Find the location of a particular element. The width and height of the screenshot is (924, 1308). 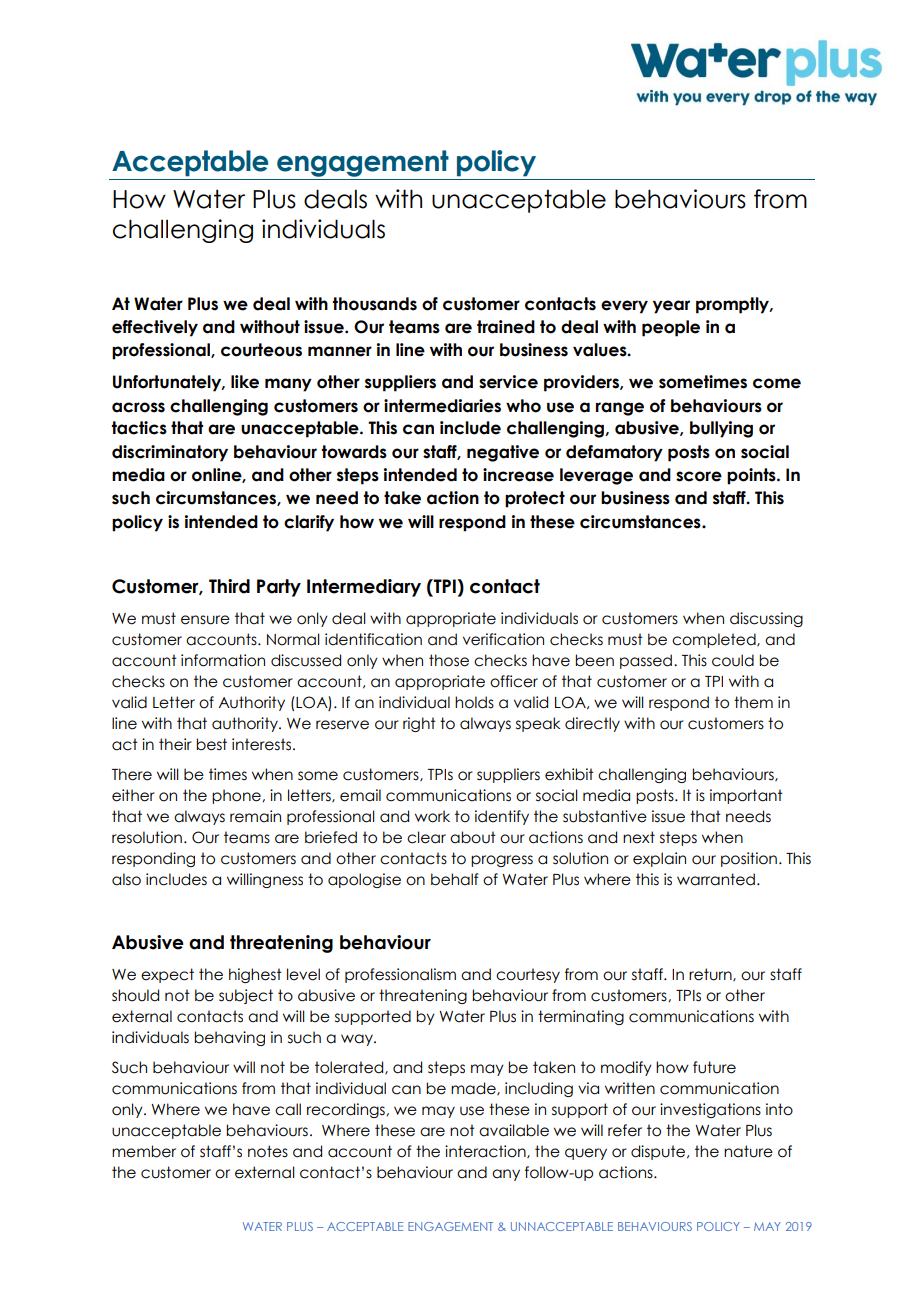

behalf is located at coordinates (454, 879).
